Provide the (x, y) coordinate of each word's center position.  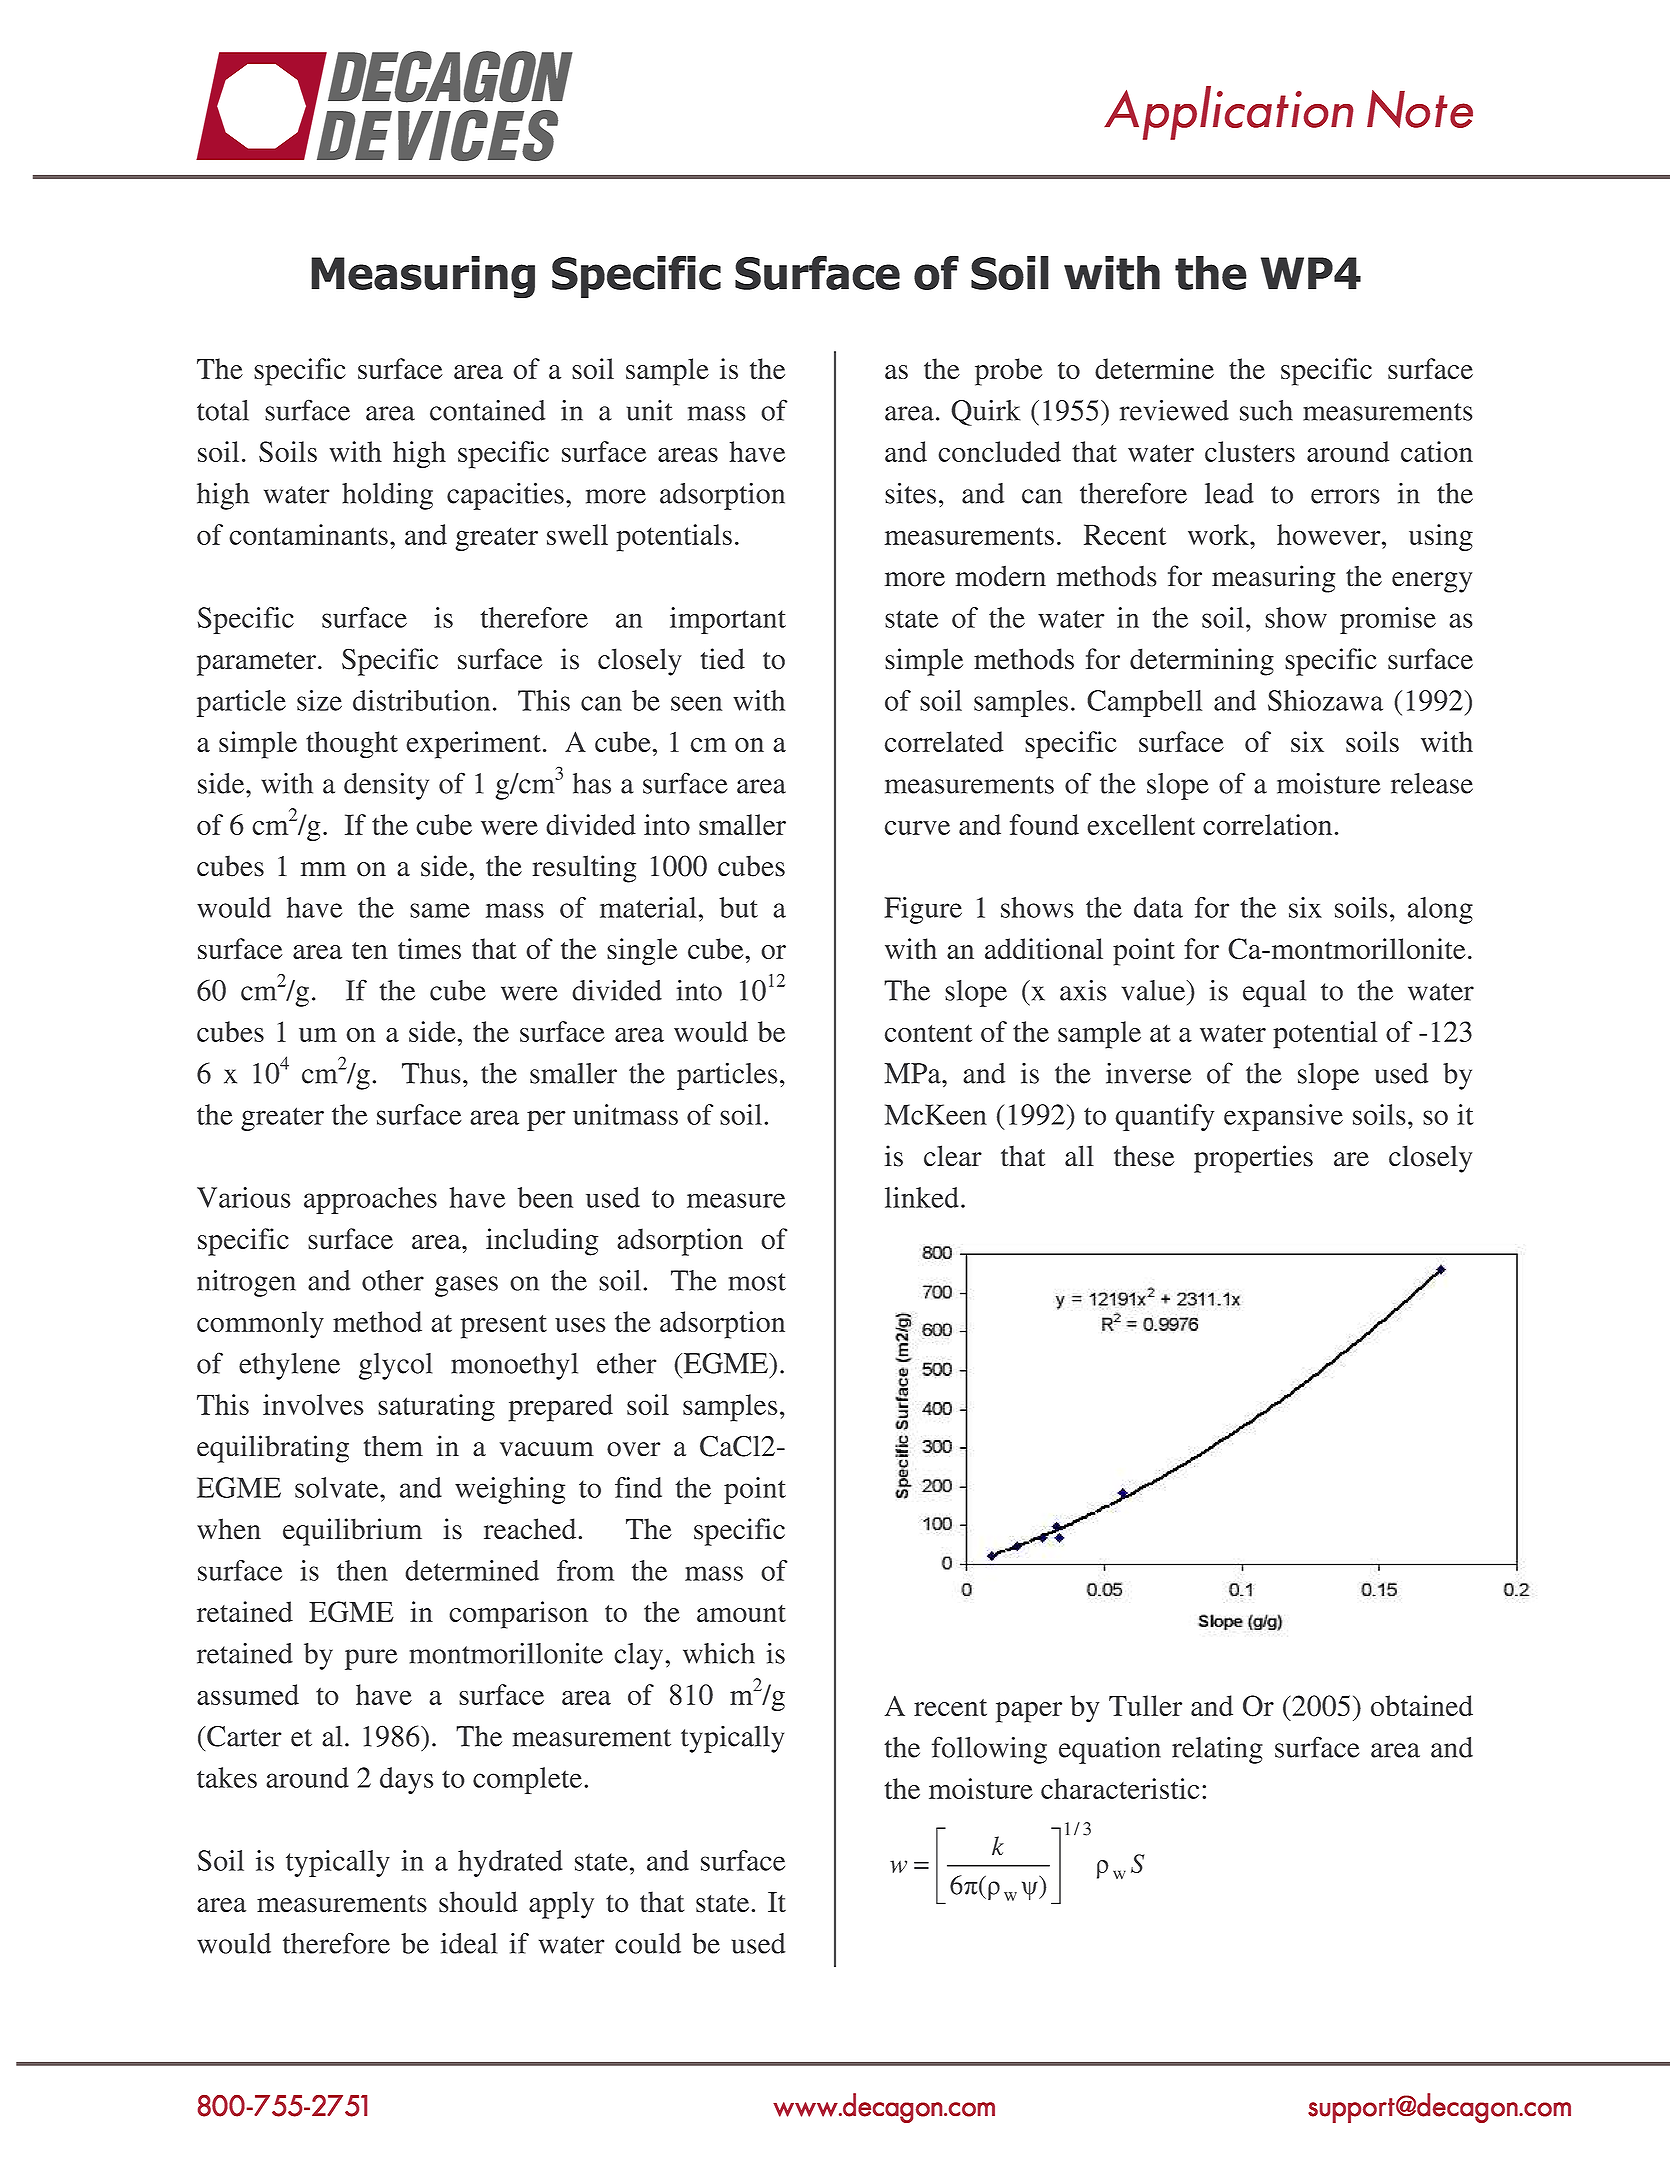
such (1266, 410)
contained (488, 410)
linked (922, 1197)
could (648, 1943)
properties (1253, 1159)
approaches (370, 1200)
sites (910, 493)
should (478, 1902)
